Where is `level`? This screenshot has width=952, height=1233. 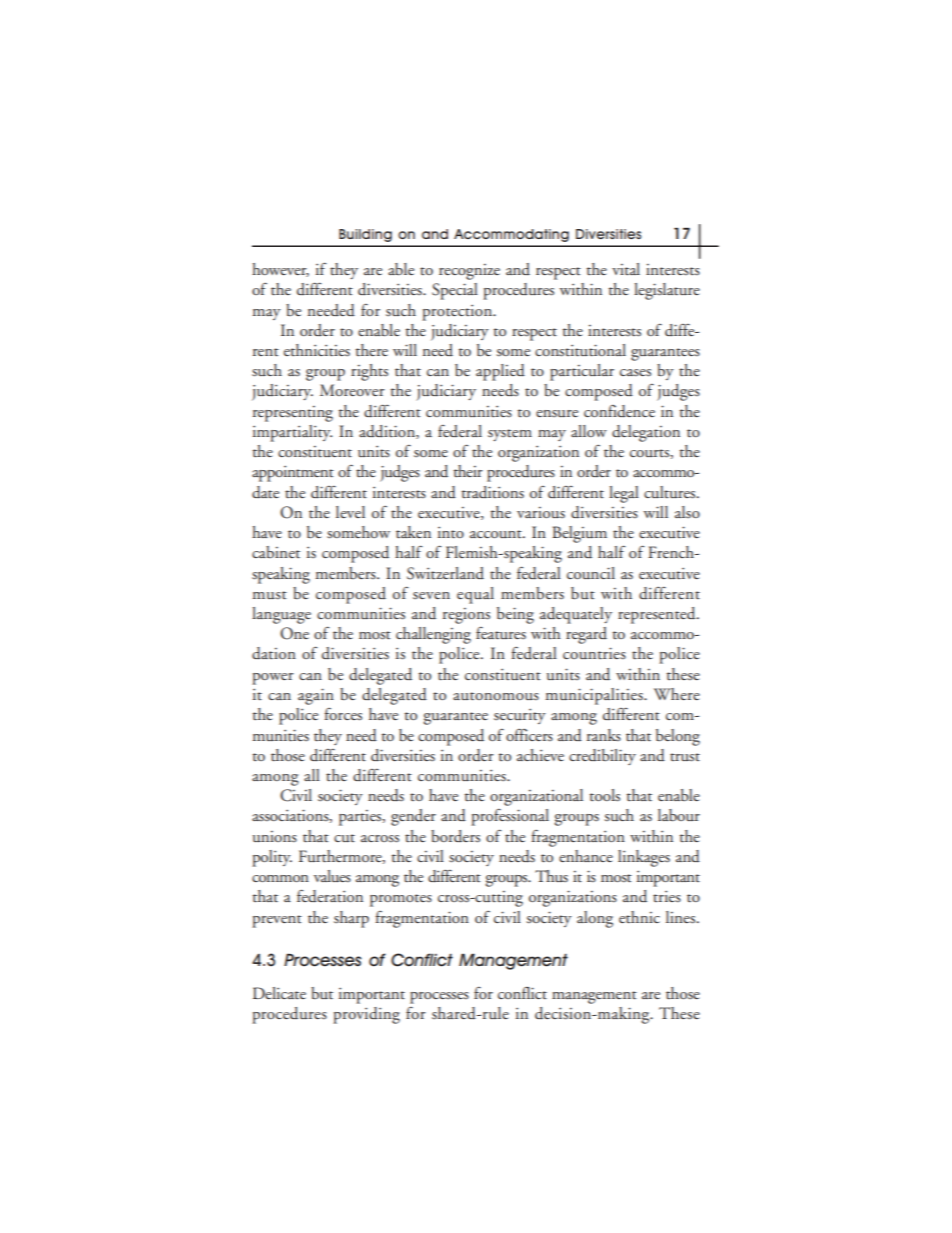 level is located at coordinates (350, 512).
